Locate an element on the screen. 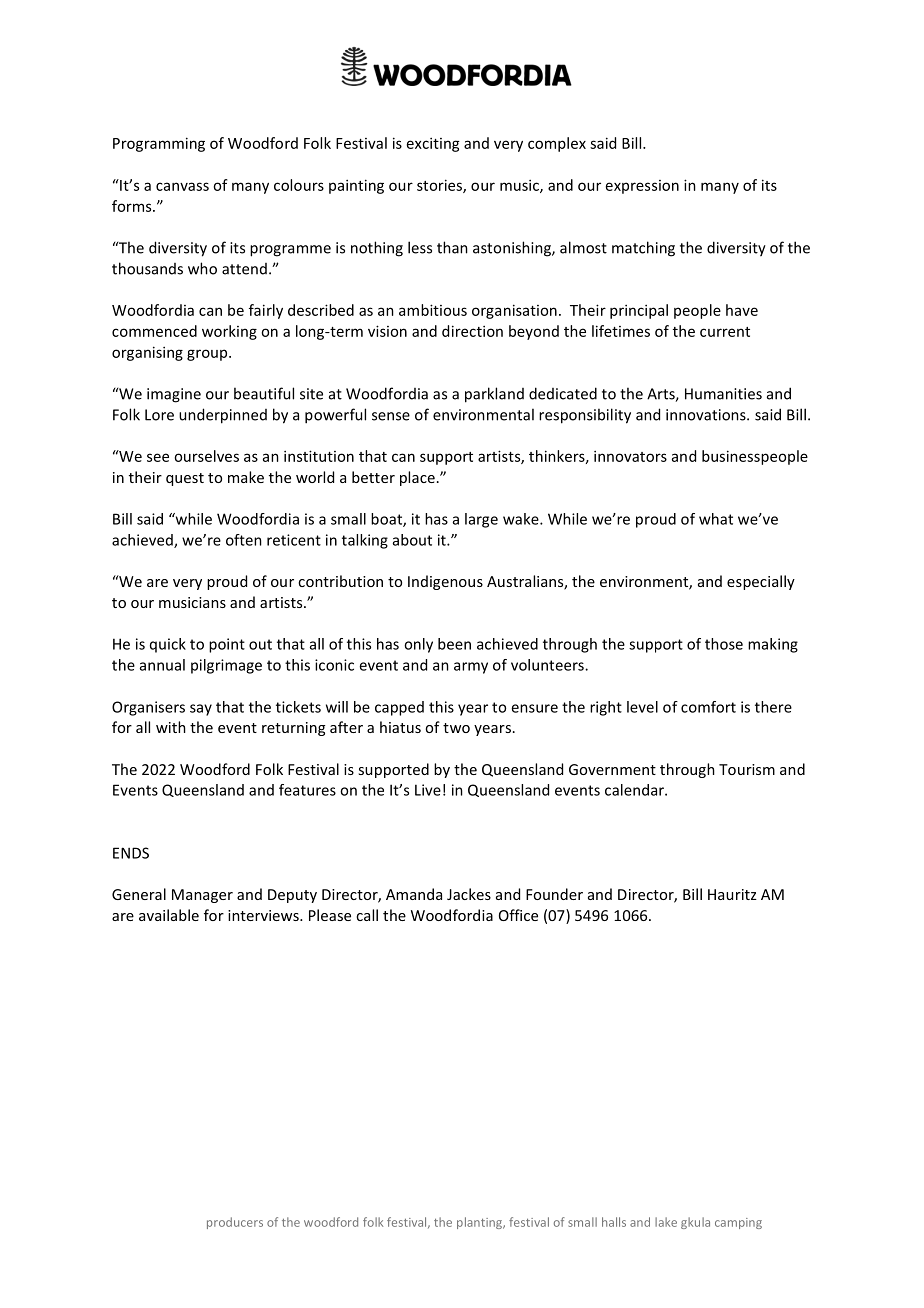  expression is located at coordinates (642, 187).
